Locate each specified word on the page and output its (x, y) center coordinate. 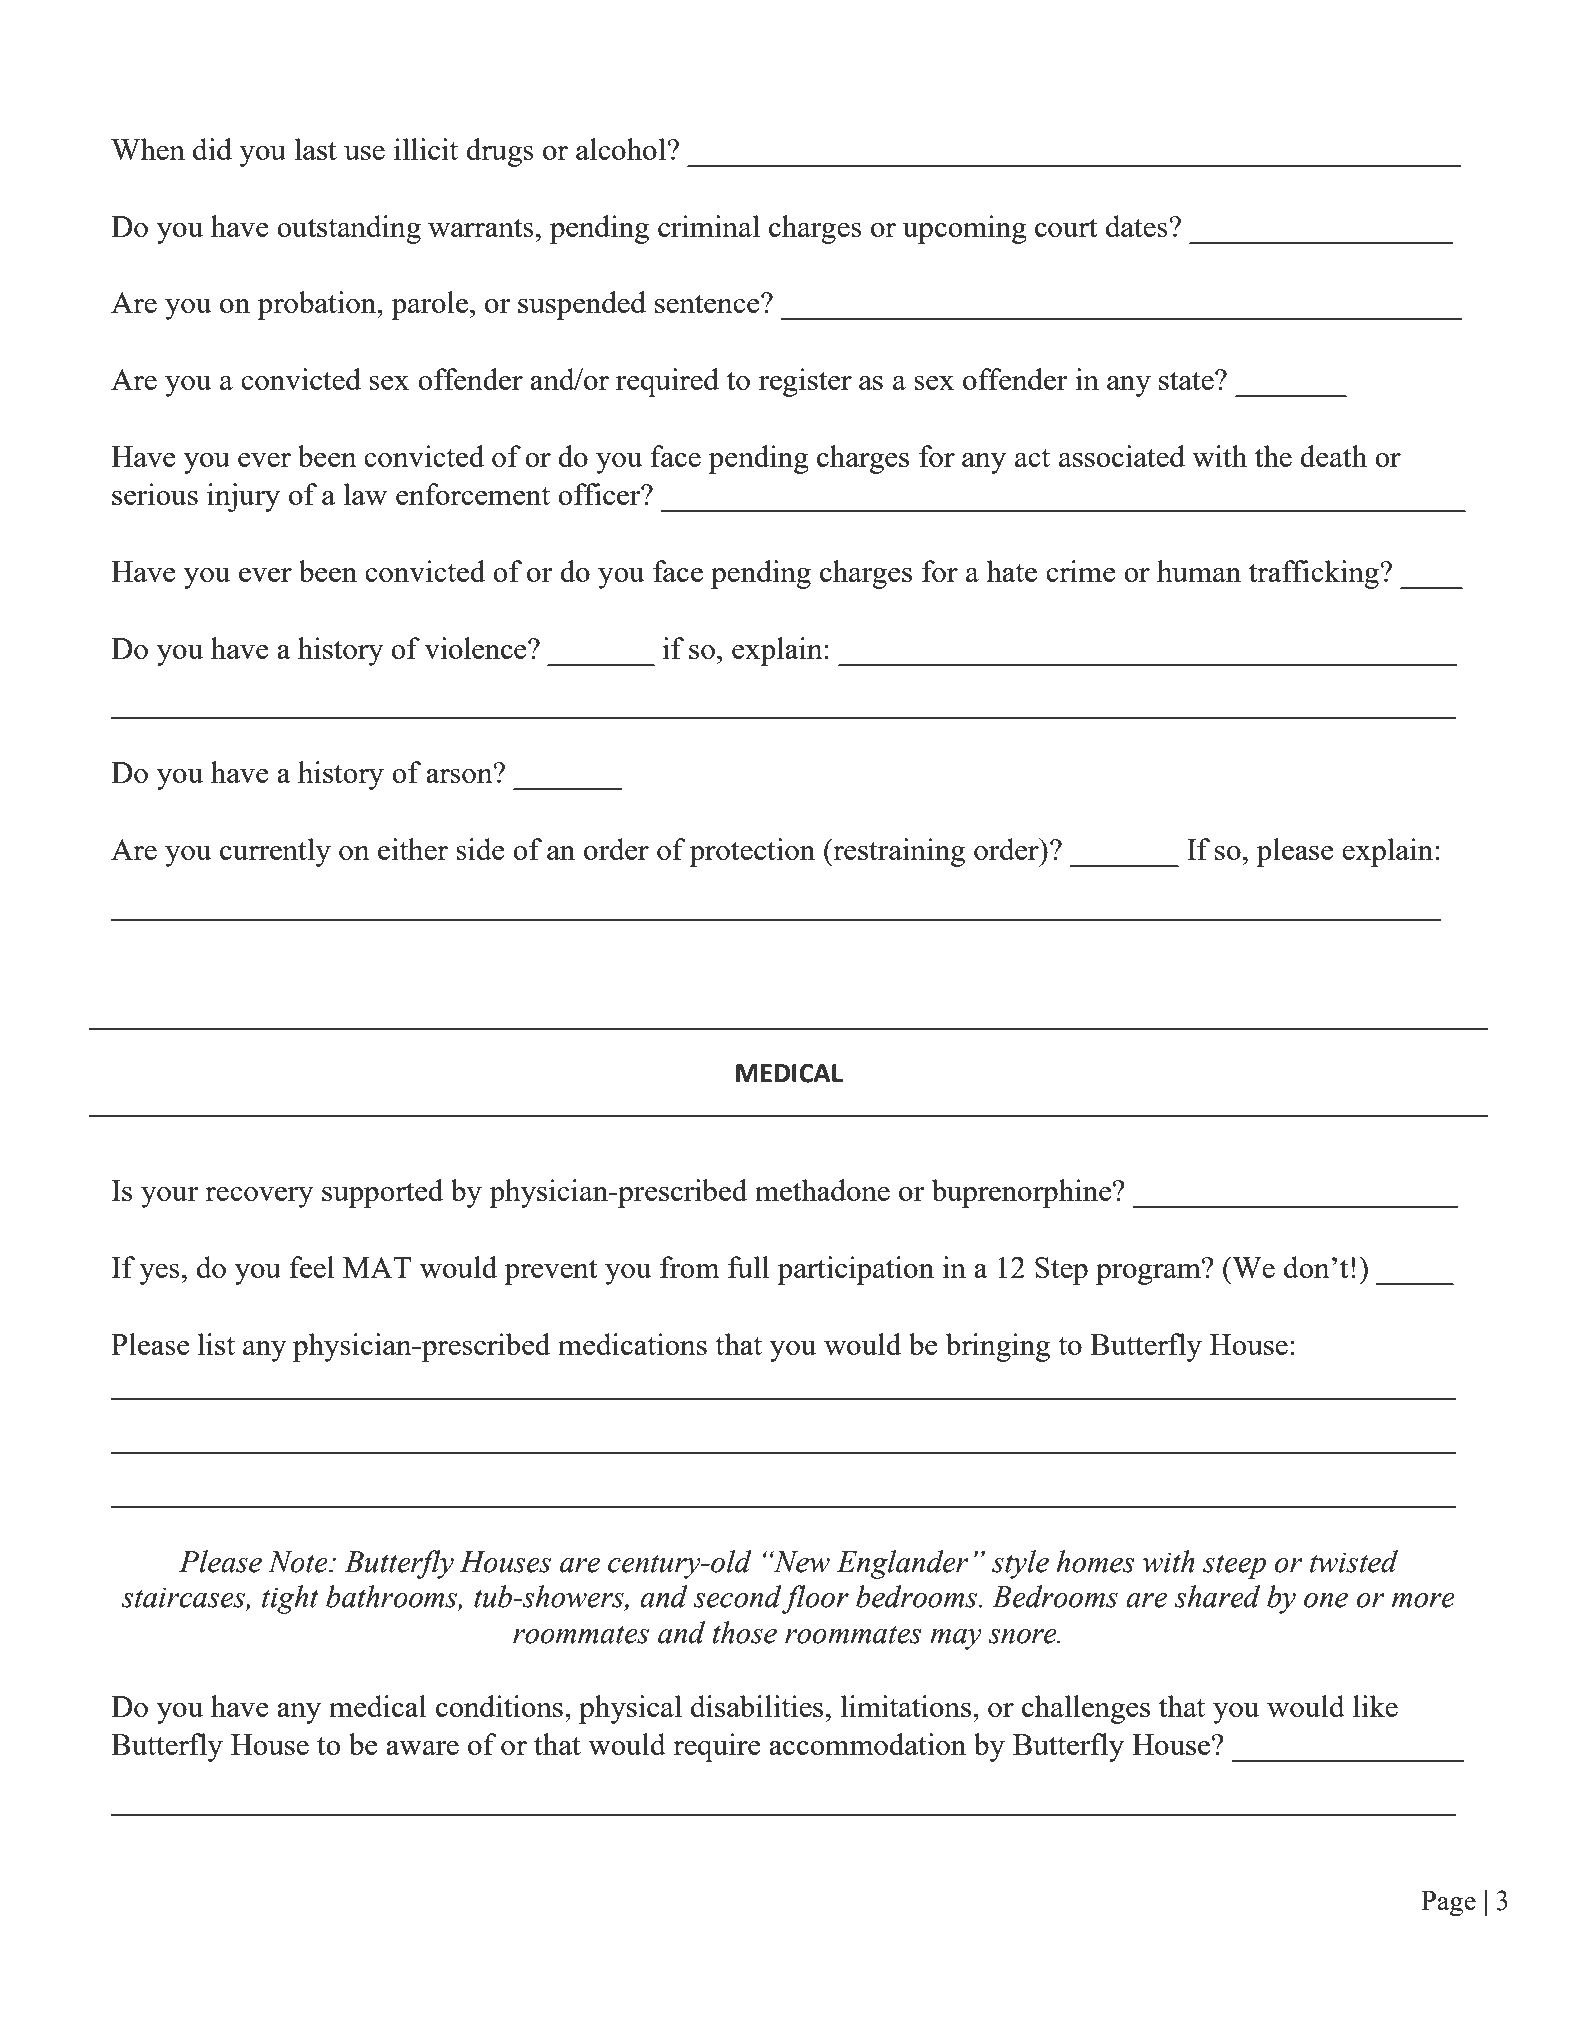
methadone (822, 1190)
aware (422, 1748)
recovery (259, 1197)
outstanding (349, 229)
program (1149, 1273)
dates (1138, 226)
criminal (709, 226)
